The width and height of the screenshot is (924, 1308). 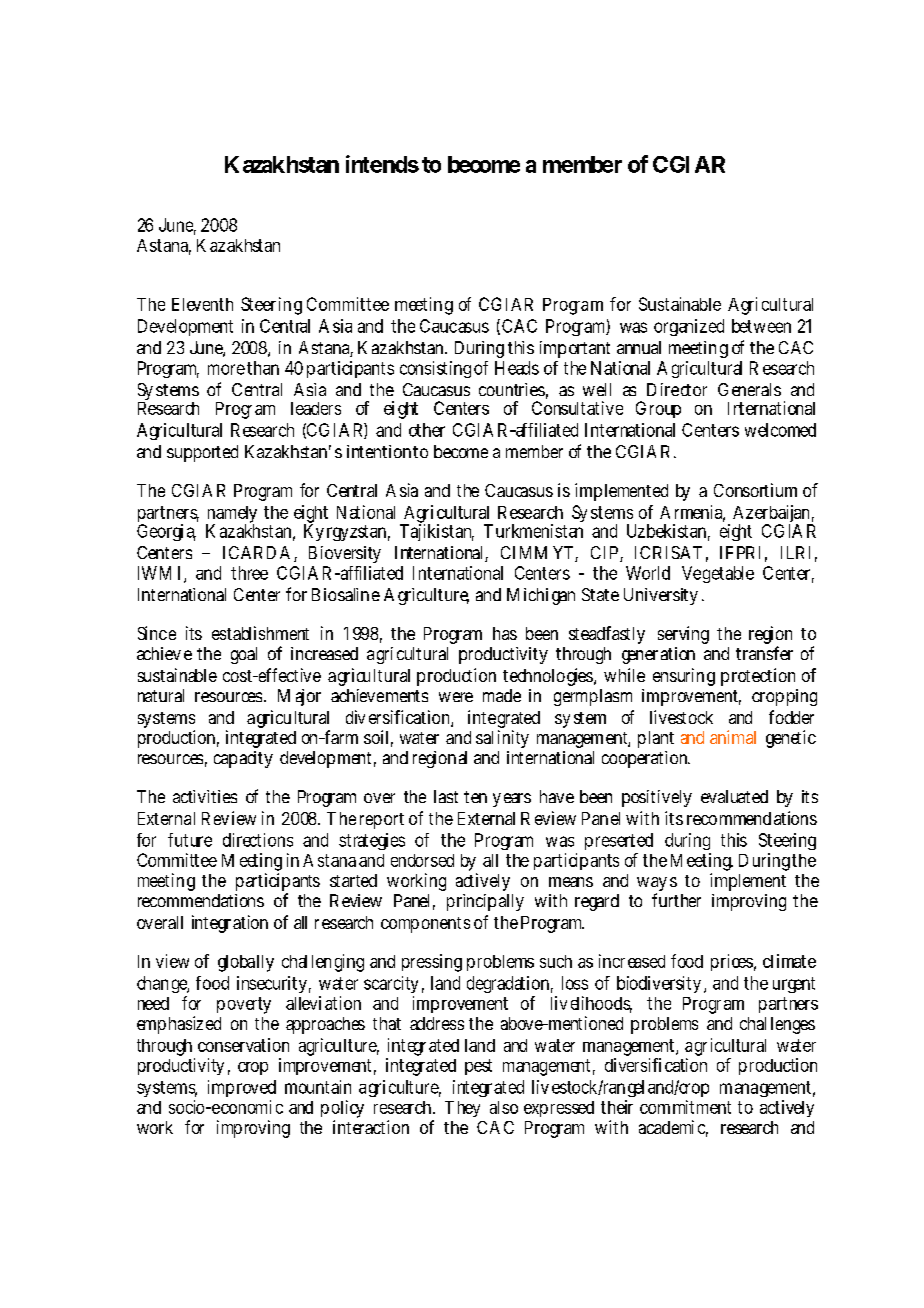 I want to click on Eleventh, so click(x=202, y=304).
